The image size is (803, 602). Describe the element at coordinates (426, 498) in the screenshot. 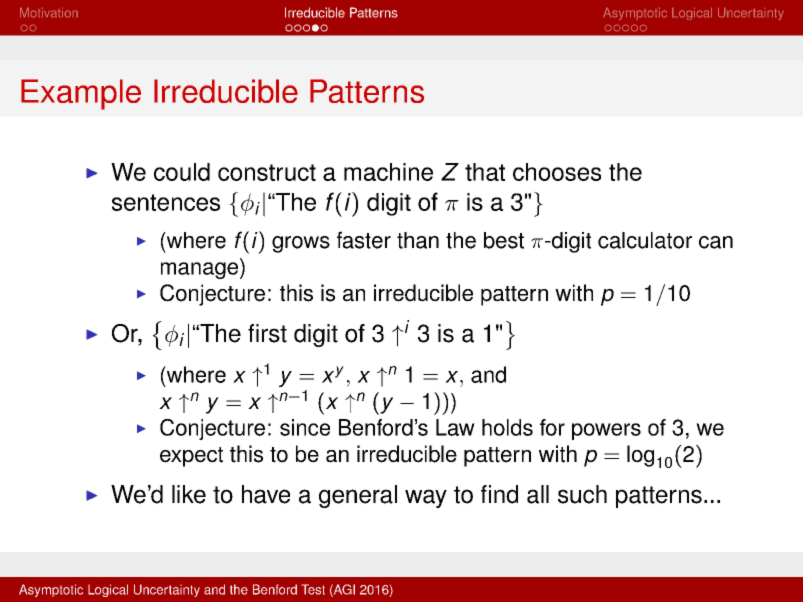

I see `way` at that location.
